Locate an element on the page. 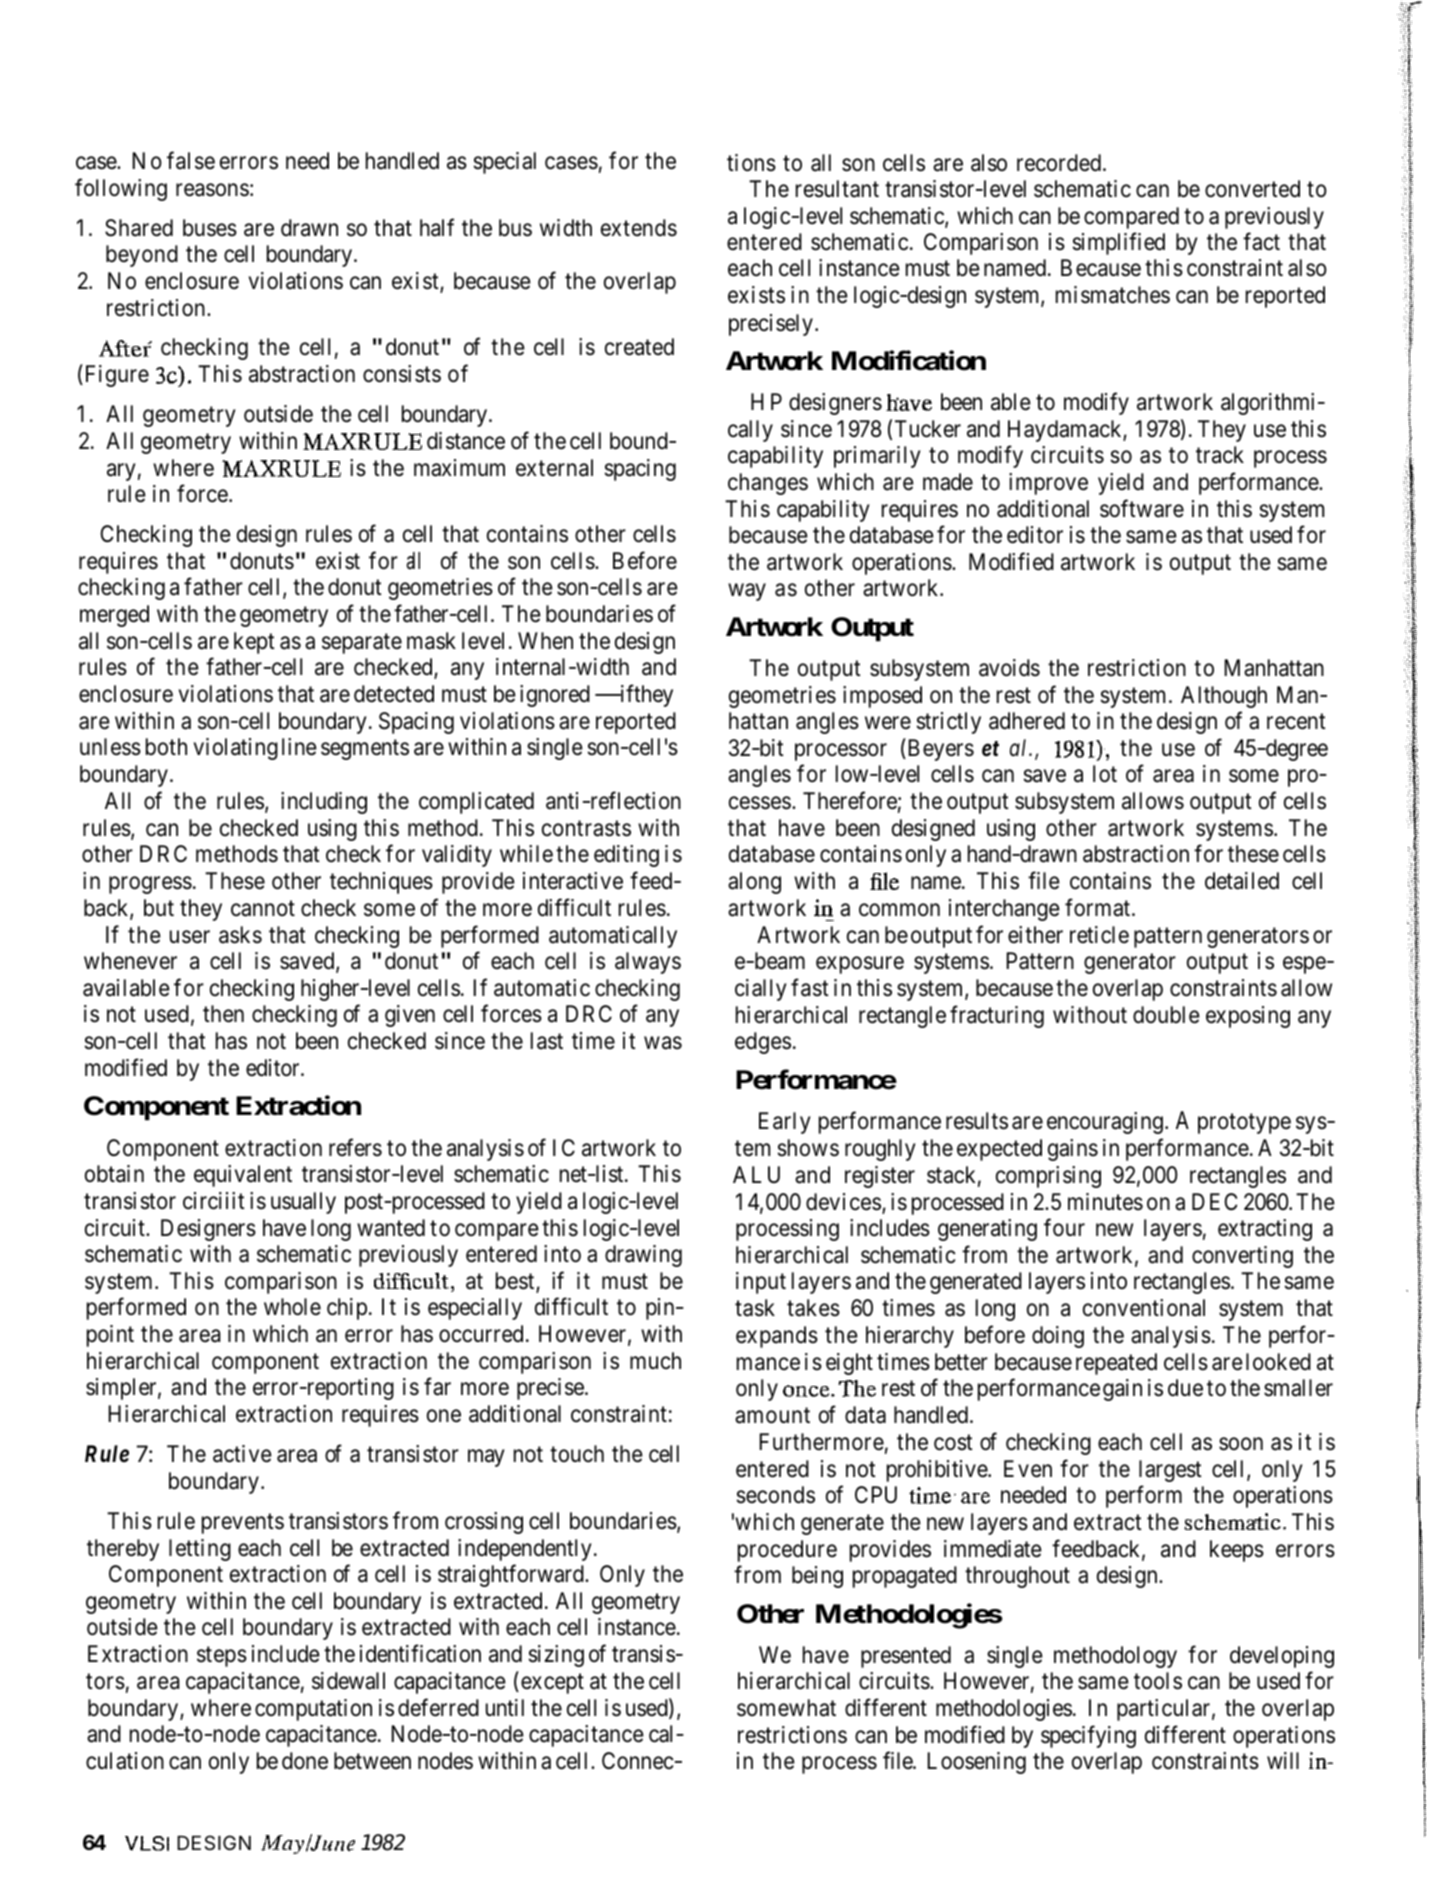 This image has height=1879, width=1435. computation is located at coordinates (313, 1710).
